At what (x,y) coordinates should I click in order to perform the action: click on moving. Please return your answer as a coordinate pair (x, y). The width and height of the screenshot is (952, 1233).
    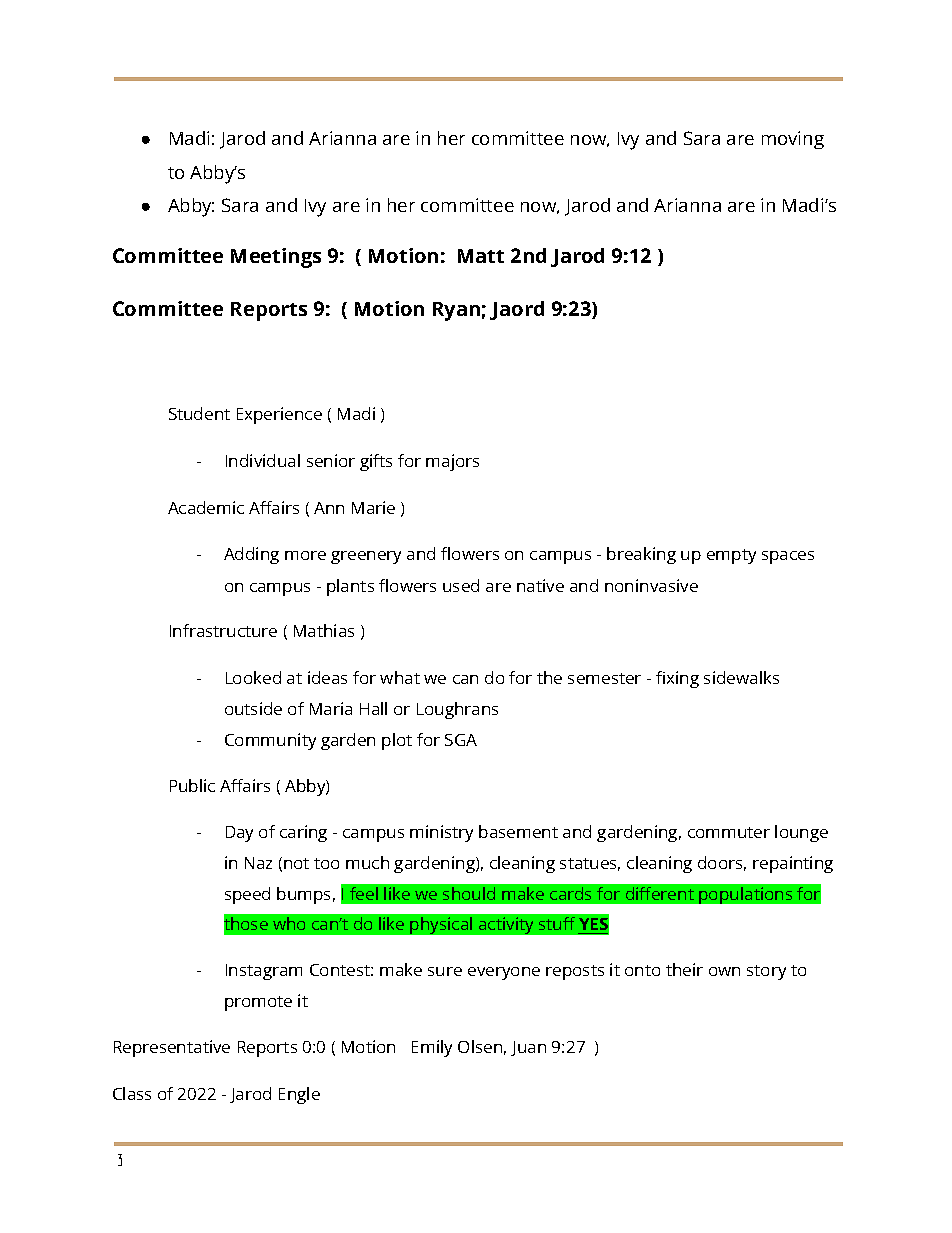
    Looking at the image, I should click on (793, 140).
